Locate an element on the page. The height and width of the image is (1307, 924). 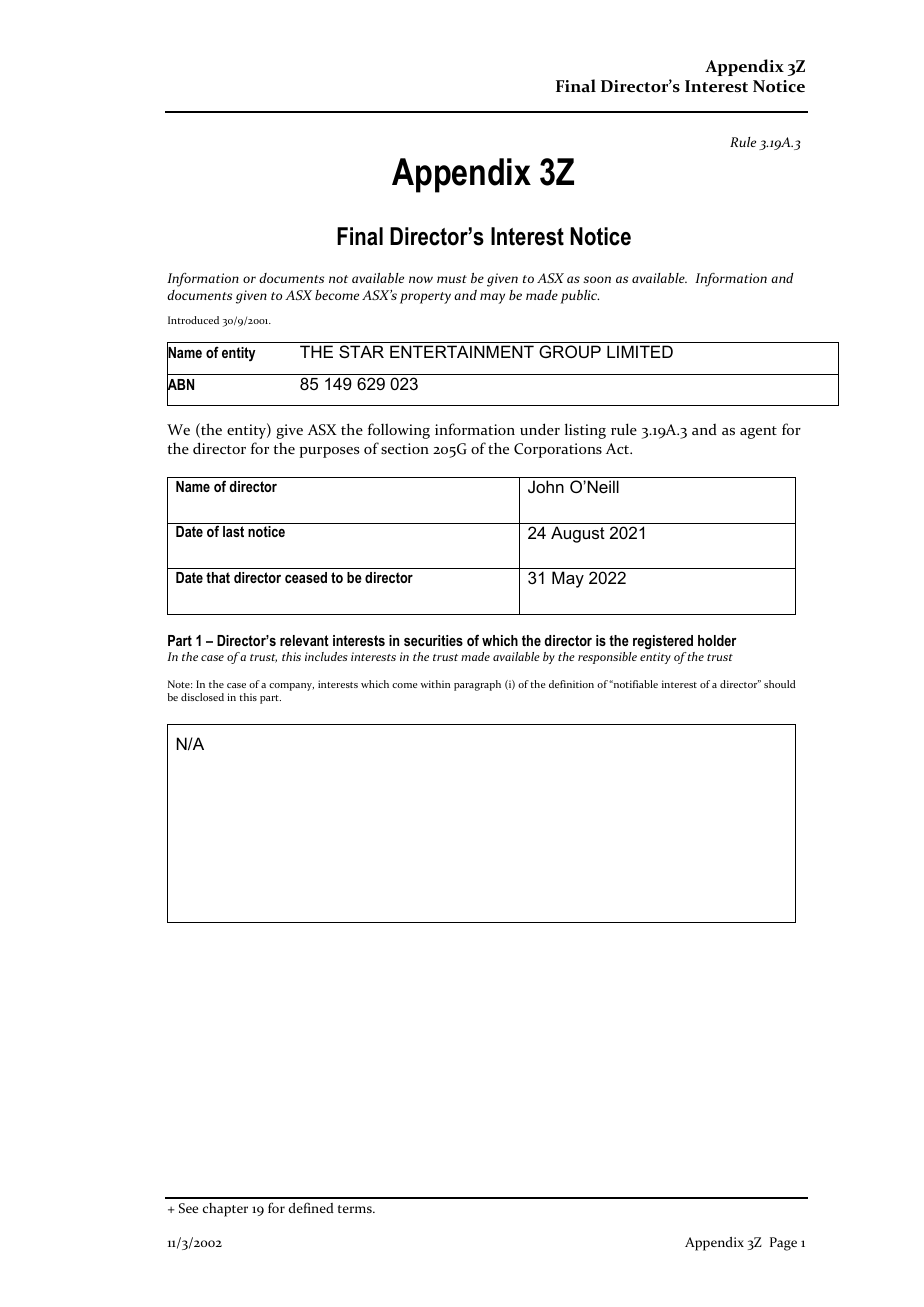
LIMITED is located at coordinates (640, 351).
